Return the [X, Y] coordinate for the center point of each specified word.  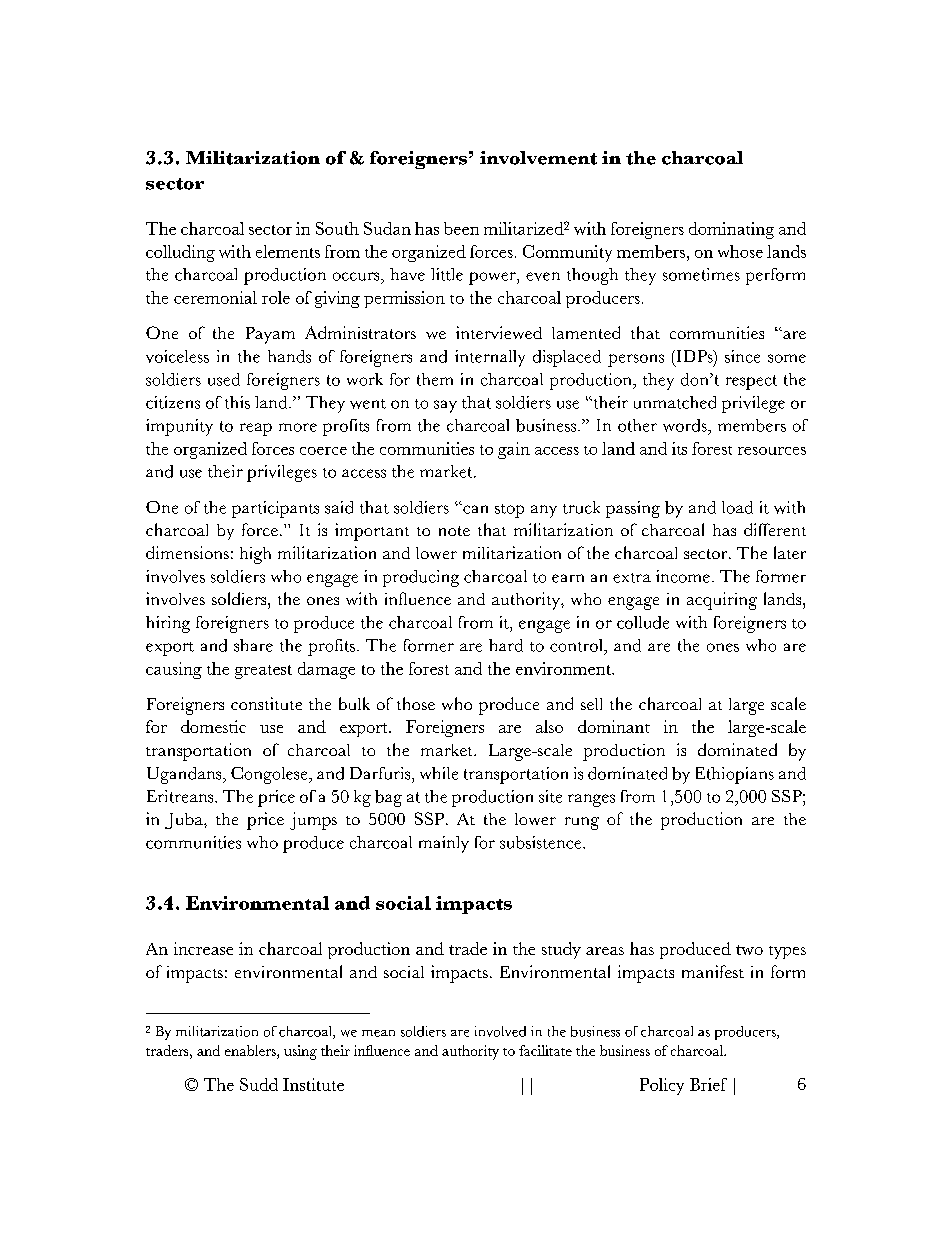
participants [275, 509]
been [461, 228]
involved [500, 1031]
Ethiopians [735, 775]
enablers [251, 1050]
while [439, 773]
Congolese [270, 775]
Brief [708, 1084]
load [737, 507]
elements [288, 251]
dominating [731, 230]
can [474, 509]
